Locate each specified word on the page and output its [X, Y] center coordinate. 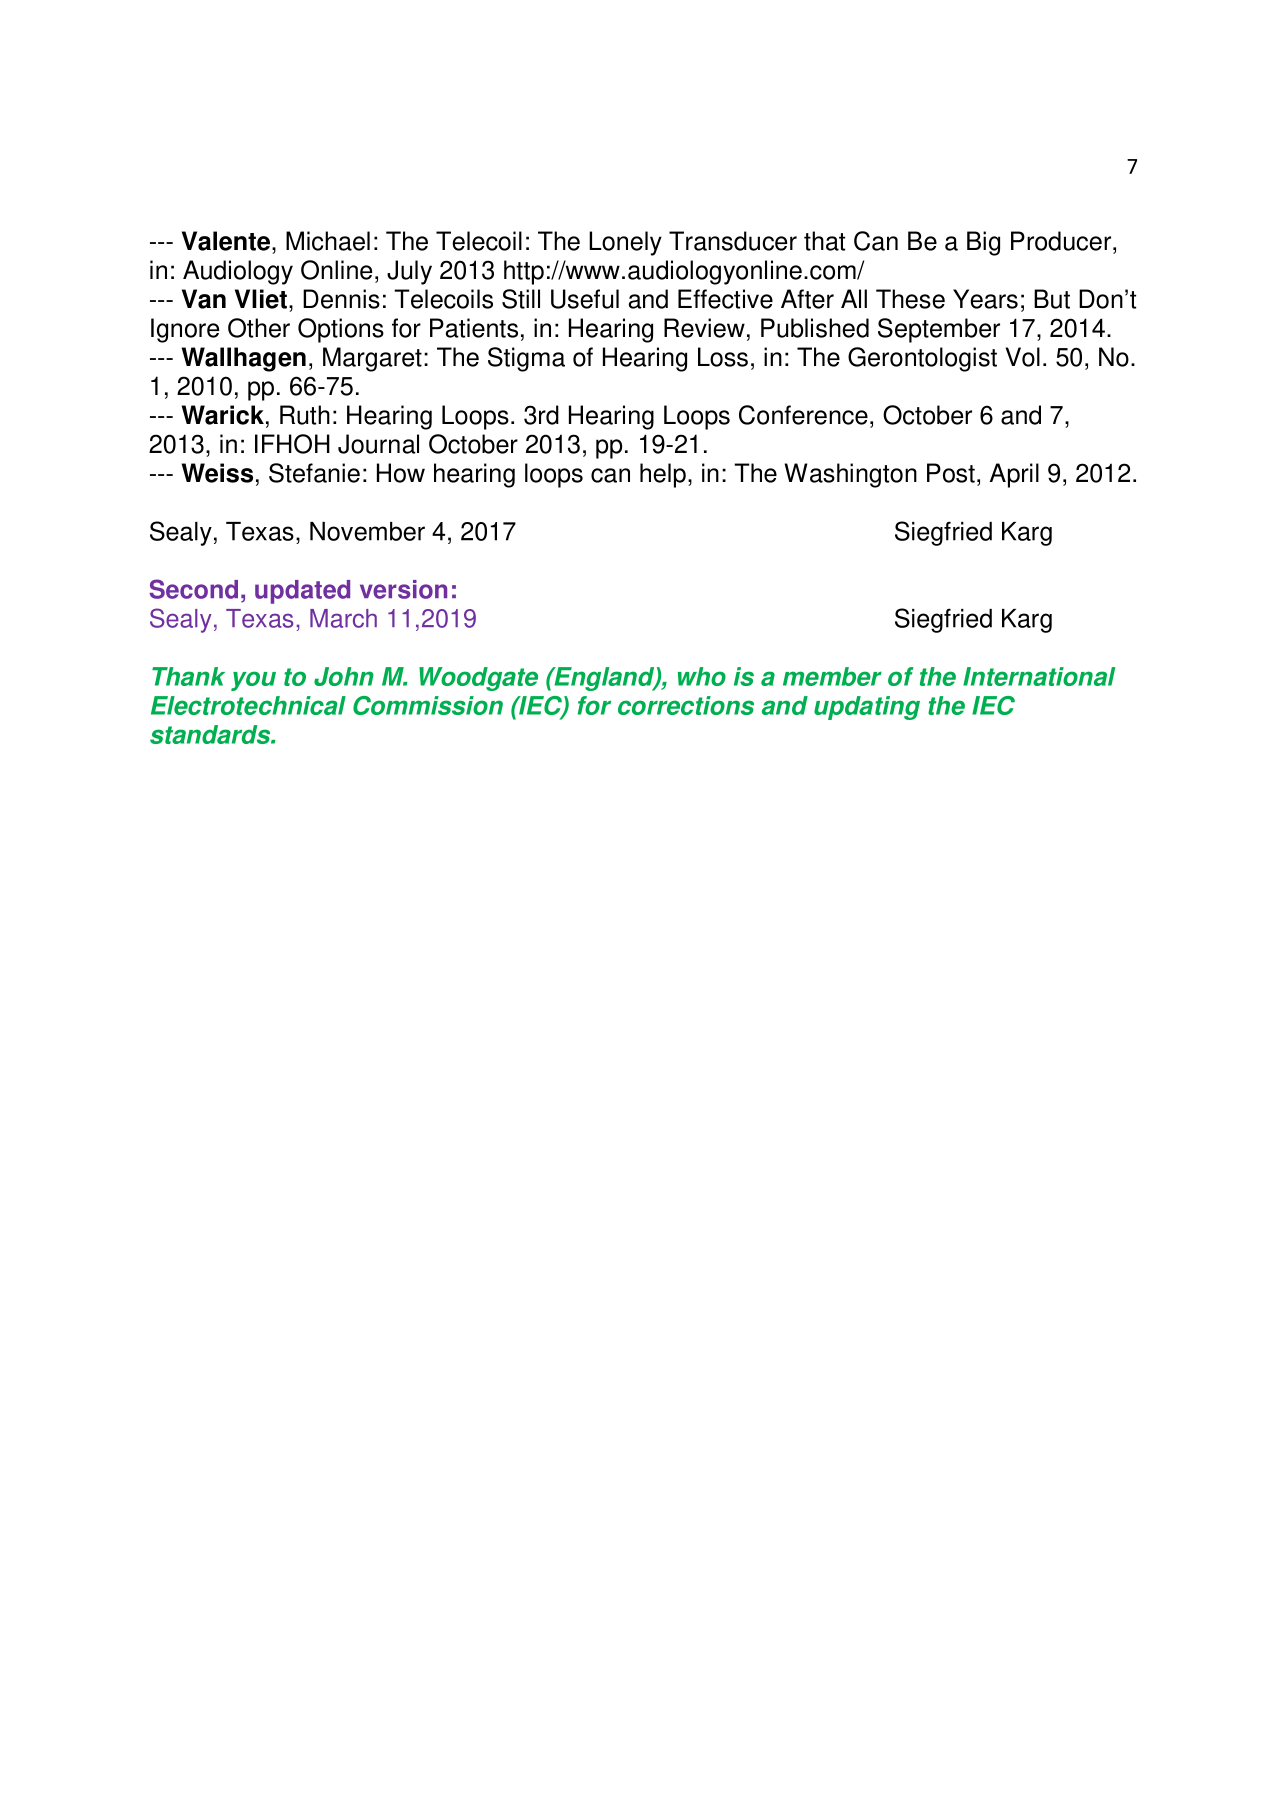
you [253, 681]
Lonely [625, 243]
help [663, 475]
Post [951, 473]
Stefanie [314, 473]
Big [983, 243]
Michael [328, 241]
